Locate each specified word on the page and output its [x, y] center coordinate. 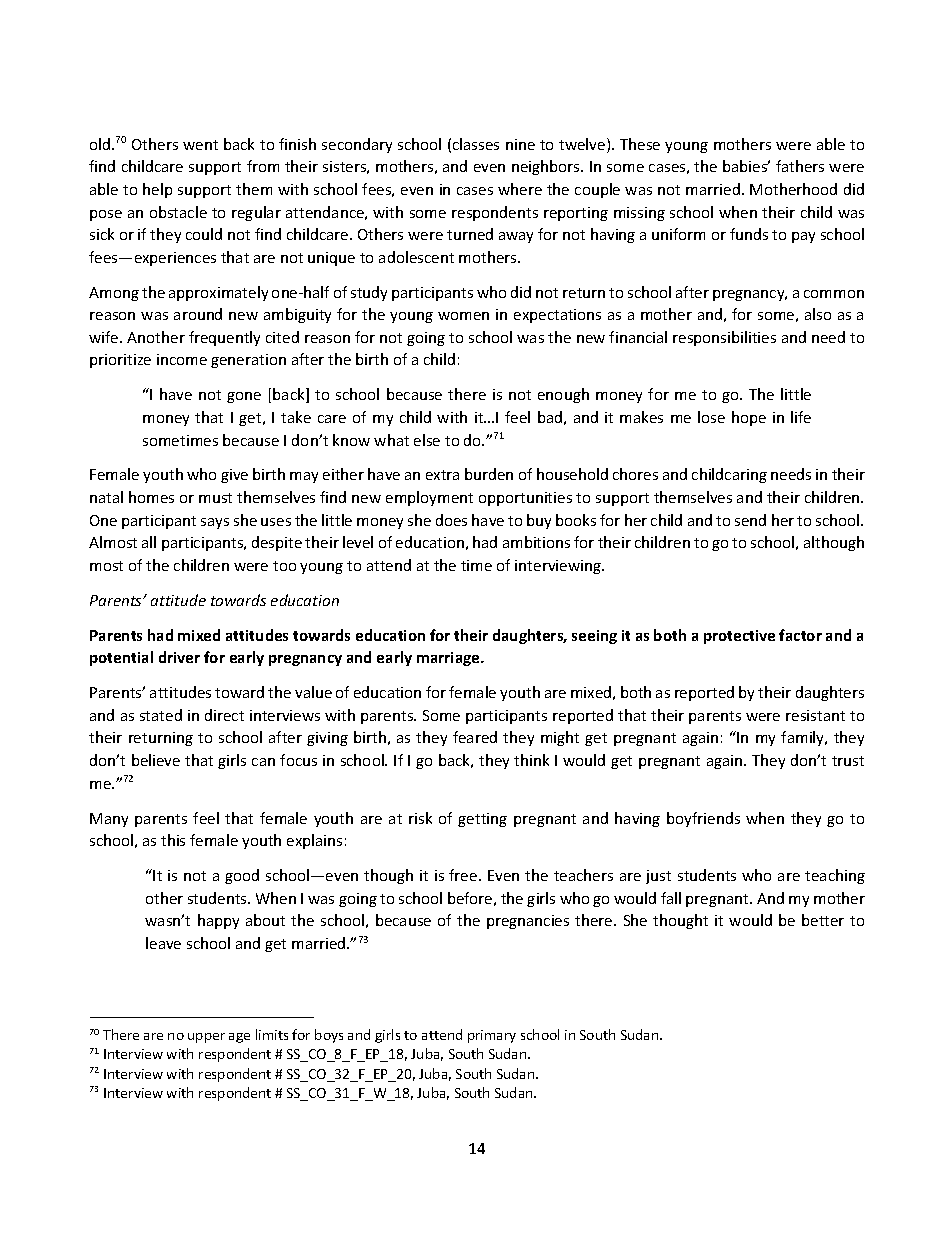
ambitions [536, 542]
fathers [800, 166]
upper [206, 1038]
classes [476, 144]
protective [739, 637]
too [284, 566]
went [200, 145]
